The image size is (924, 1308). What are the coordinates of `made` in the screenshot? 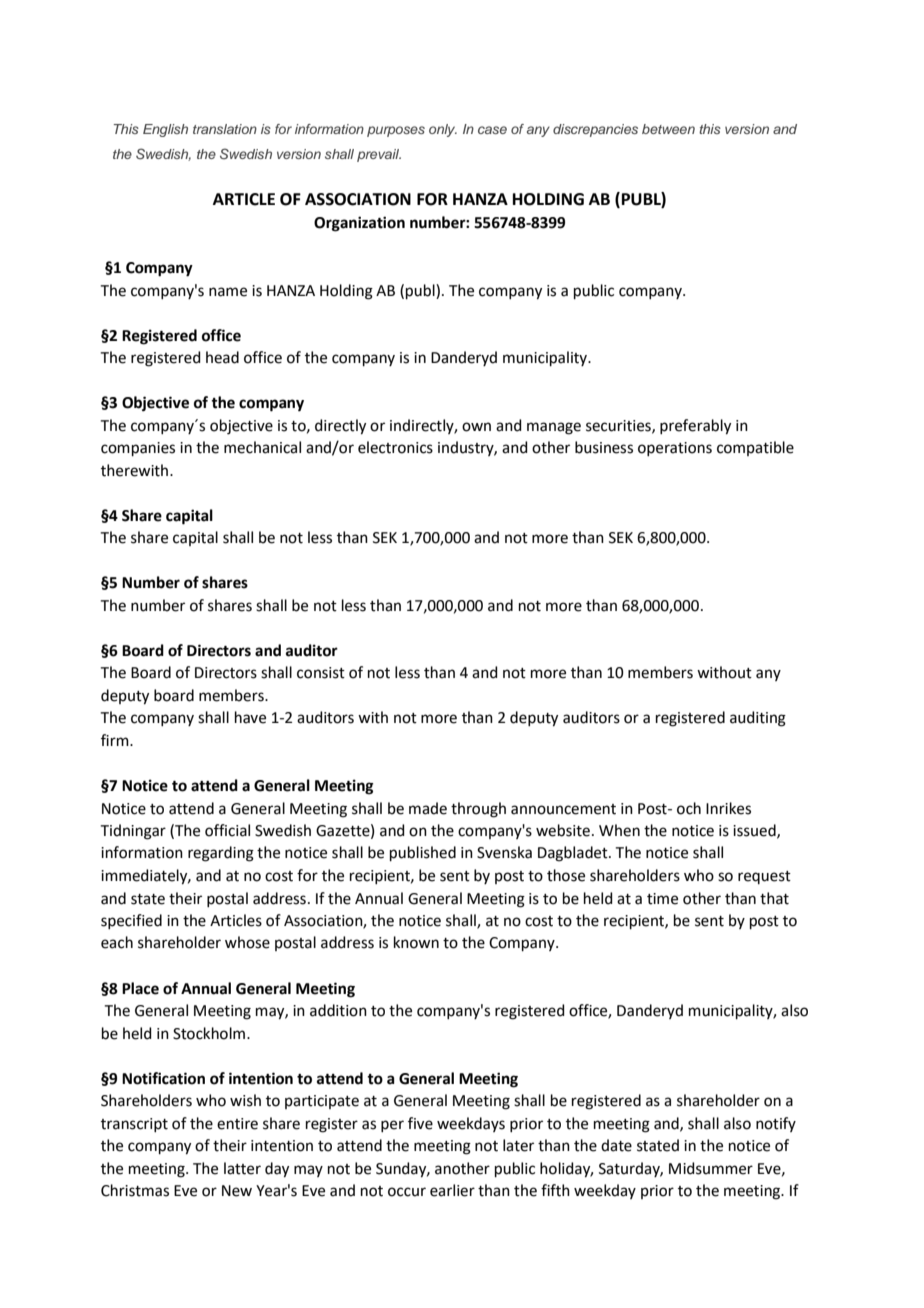 It's located at (428, 808).
